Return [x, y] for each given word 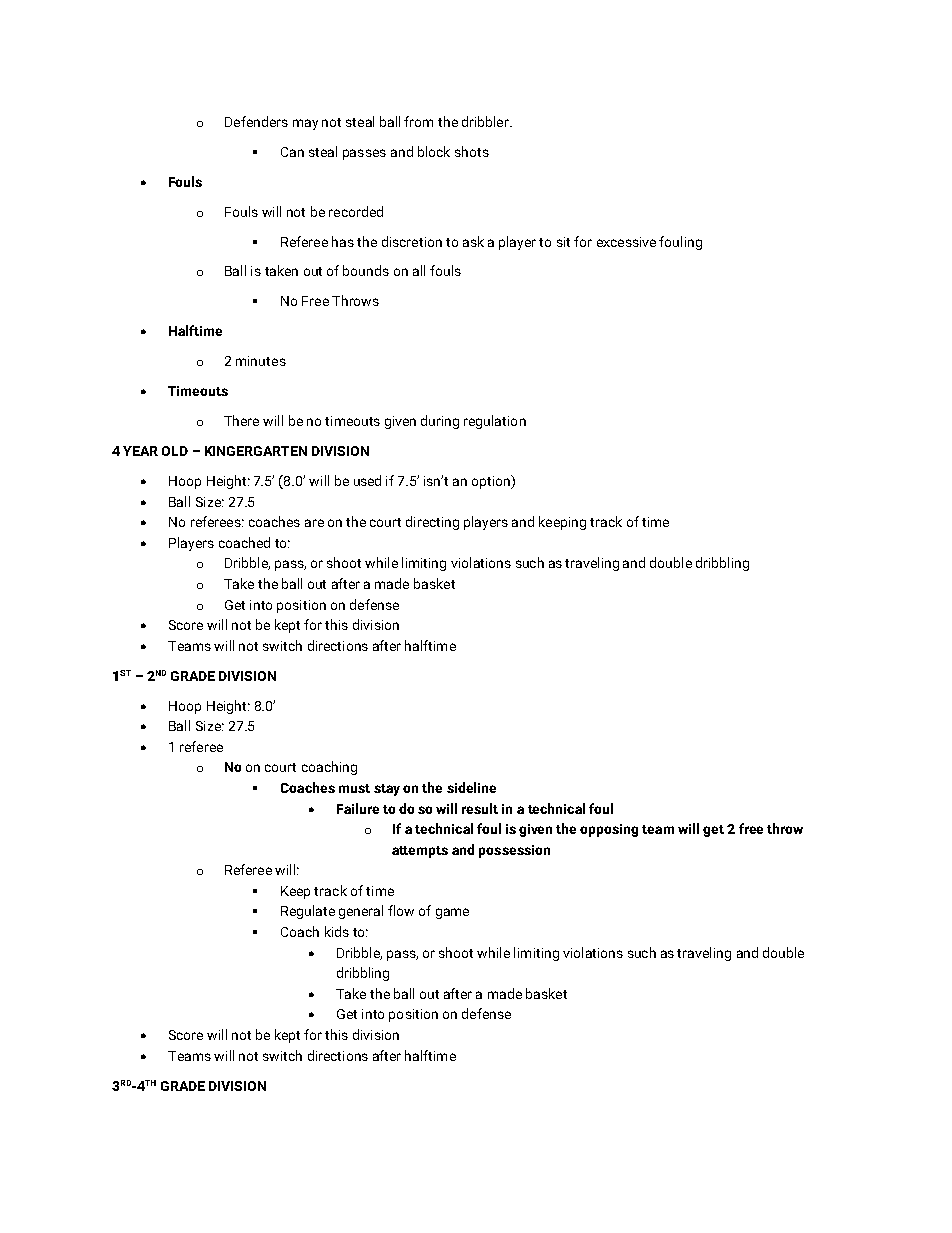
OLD [175, 451]
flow [401, 910]
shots [472, 151]
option [492, 482]
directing [432, 523]
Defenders [256, 121]
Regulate [308, 912]
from [418, 121]
